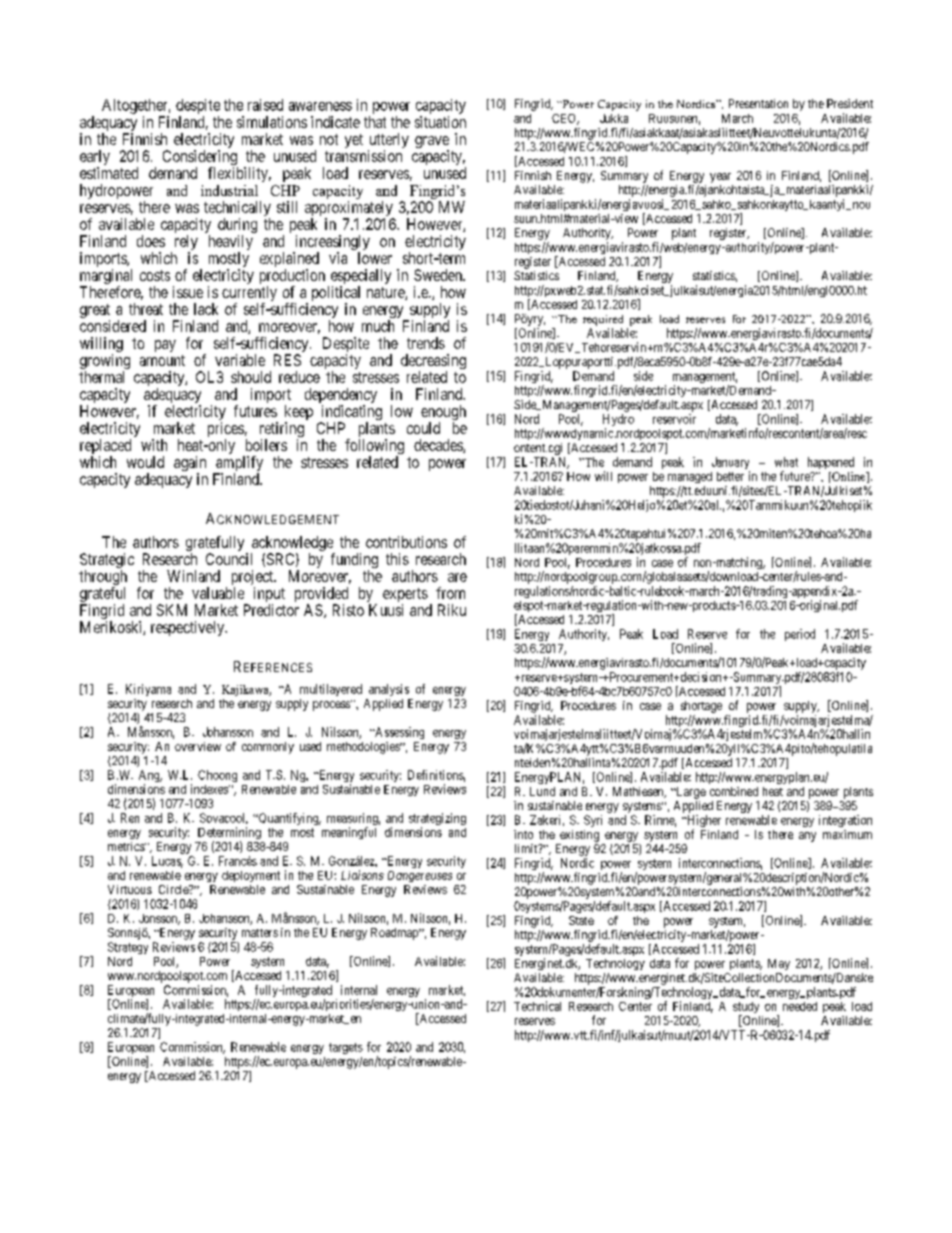 The image size is (952, 1233). Describe the element at coordinates (272, 122) in the screenshot. I see `simulations` at that location.
